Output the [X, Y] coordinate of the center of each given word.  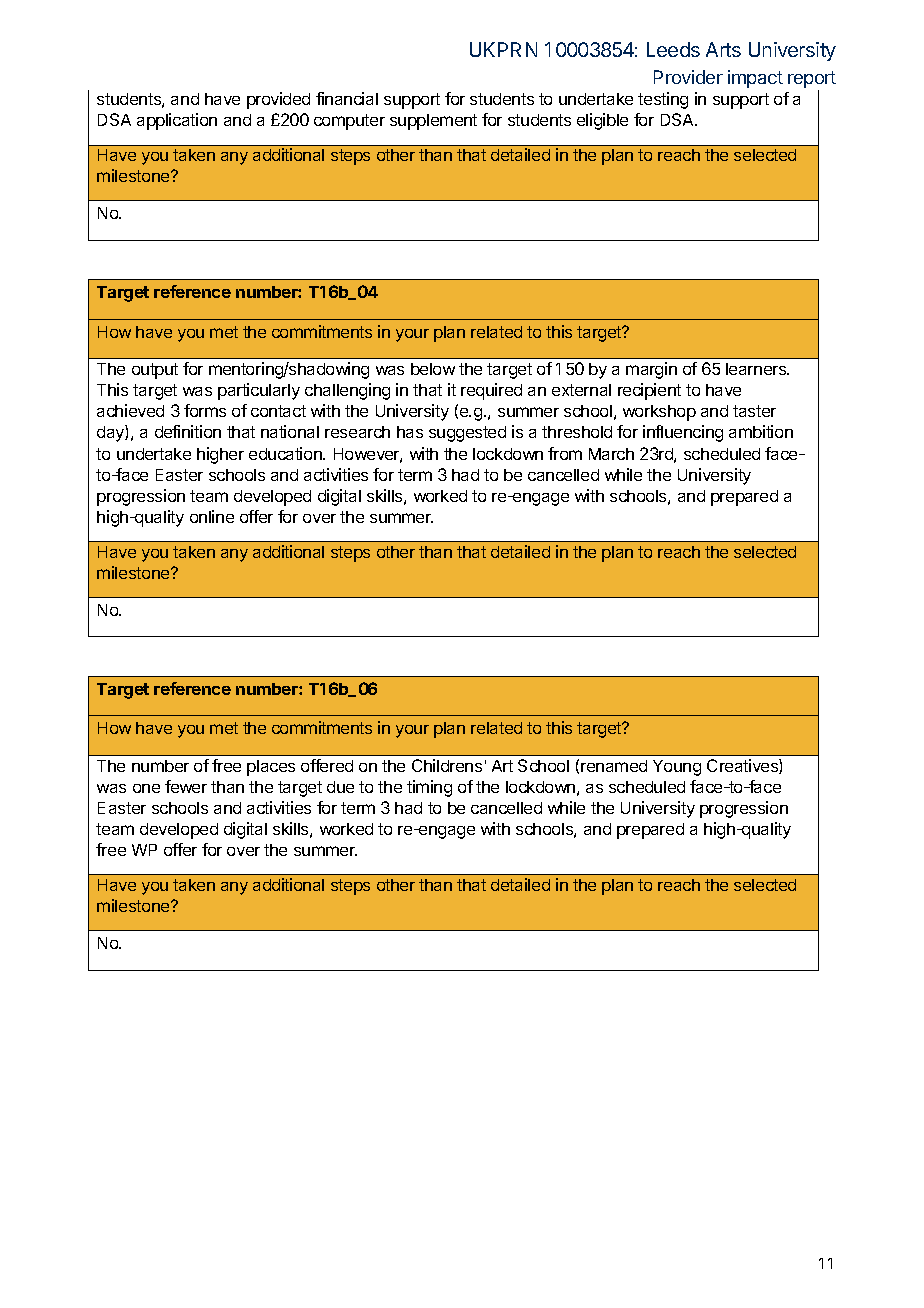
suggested [467, 434]
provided [278, 100]
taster [754, 411]
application [177, 121]
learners [757, 369]
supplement [433, 122]
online [212, 516]
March [611, 454]
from [565, 453]
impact [755, 79]
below [433, 369]
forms [205, 410]
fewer [186, 786]
